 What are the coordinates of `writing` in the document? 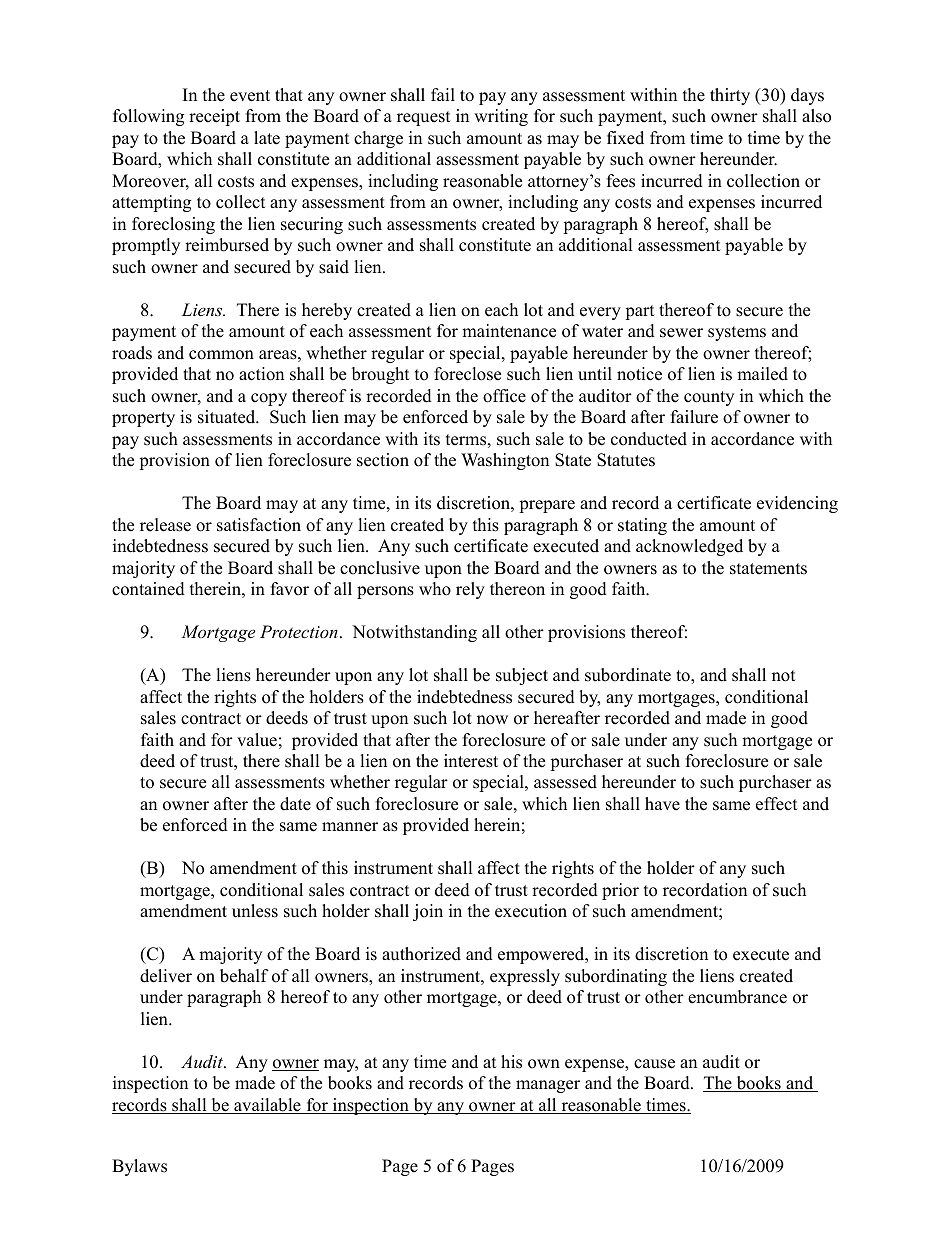 It's located at (501, 117).
